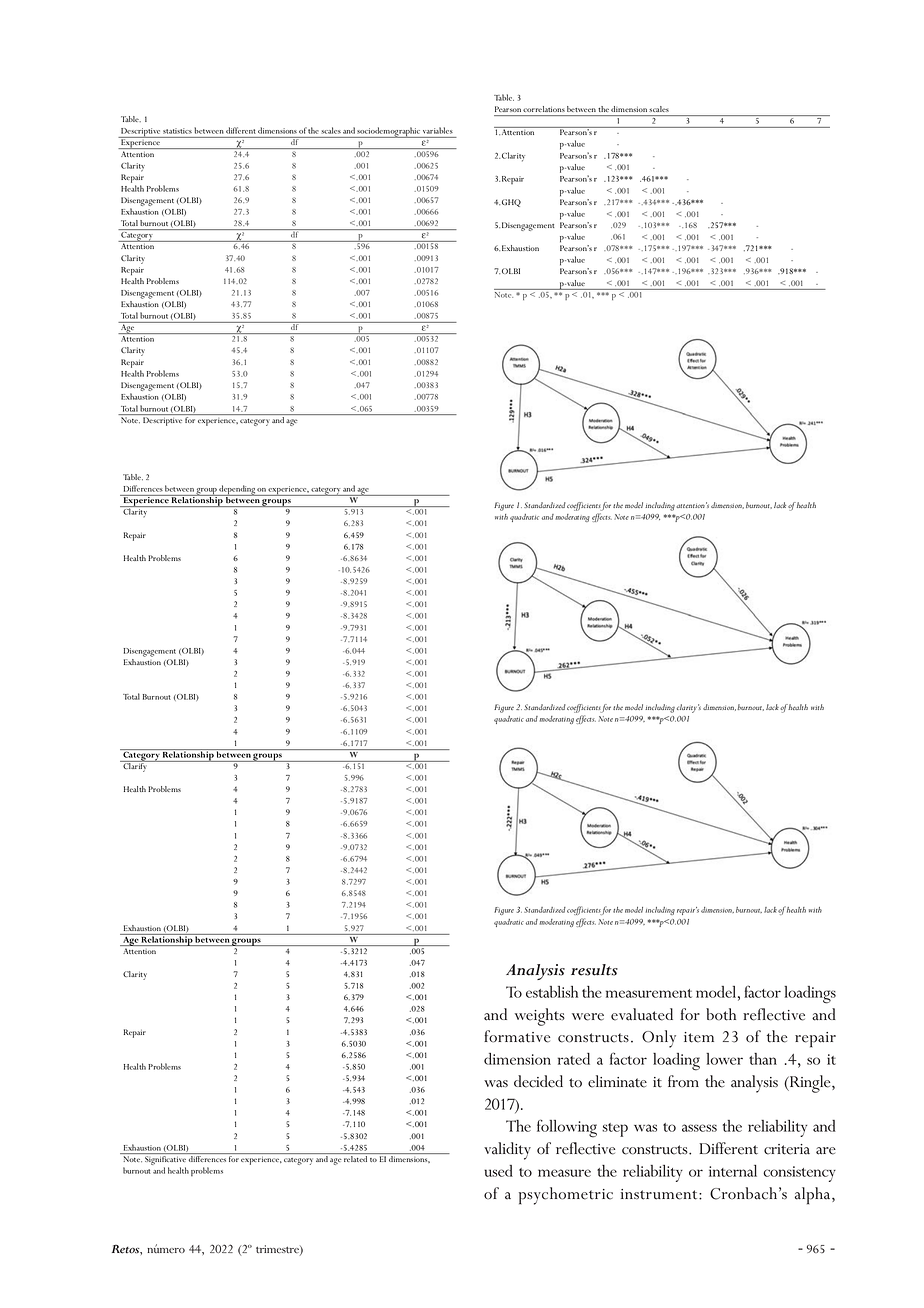 The height and width of the image is (1308, 924). What do you see at coordinates (498, 1171) in the image?
I see `used` at bounding box center [498, 1171].
